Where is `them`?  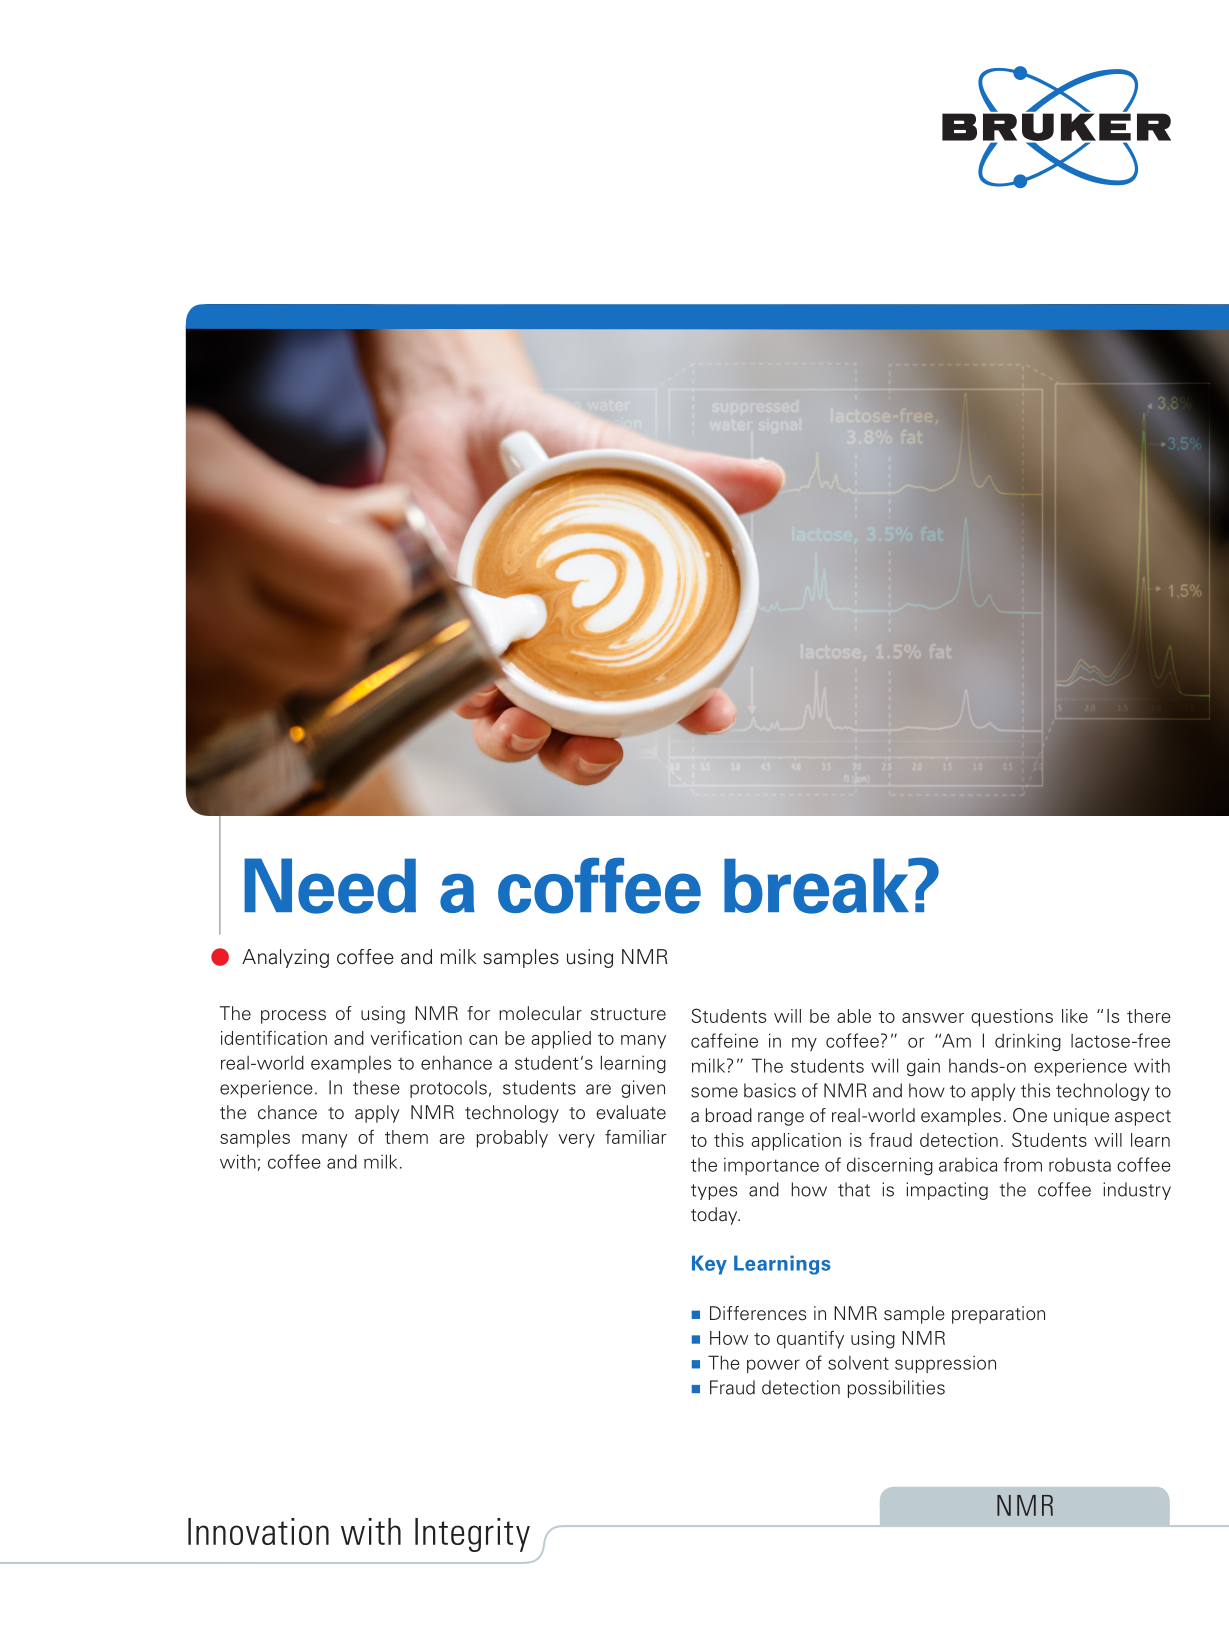
them is located at coordinates (406, 1137).
